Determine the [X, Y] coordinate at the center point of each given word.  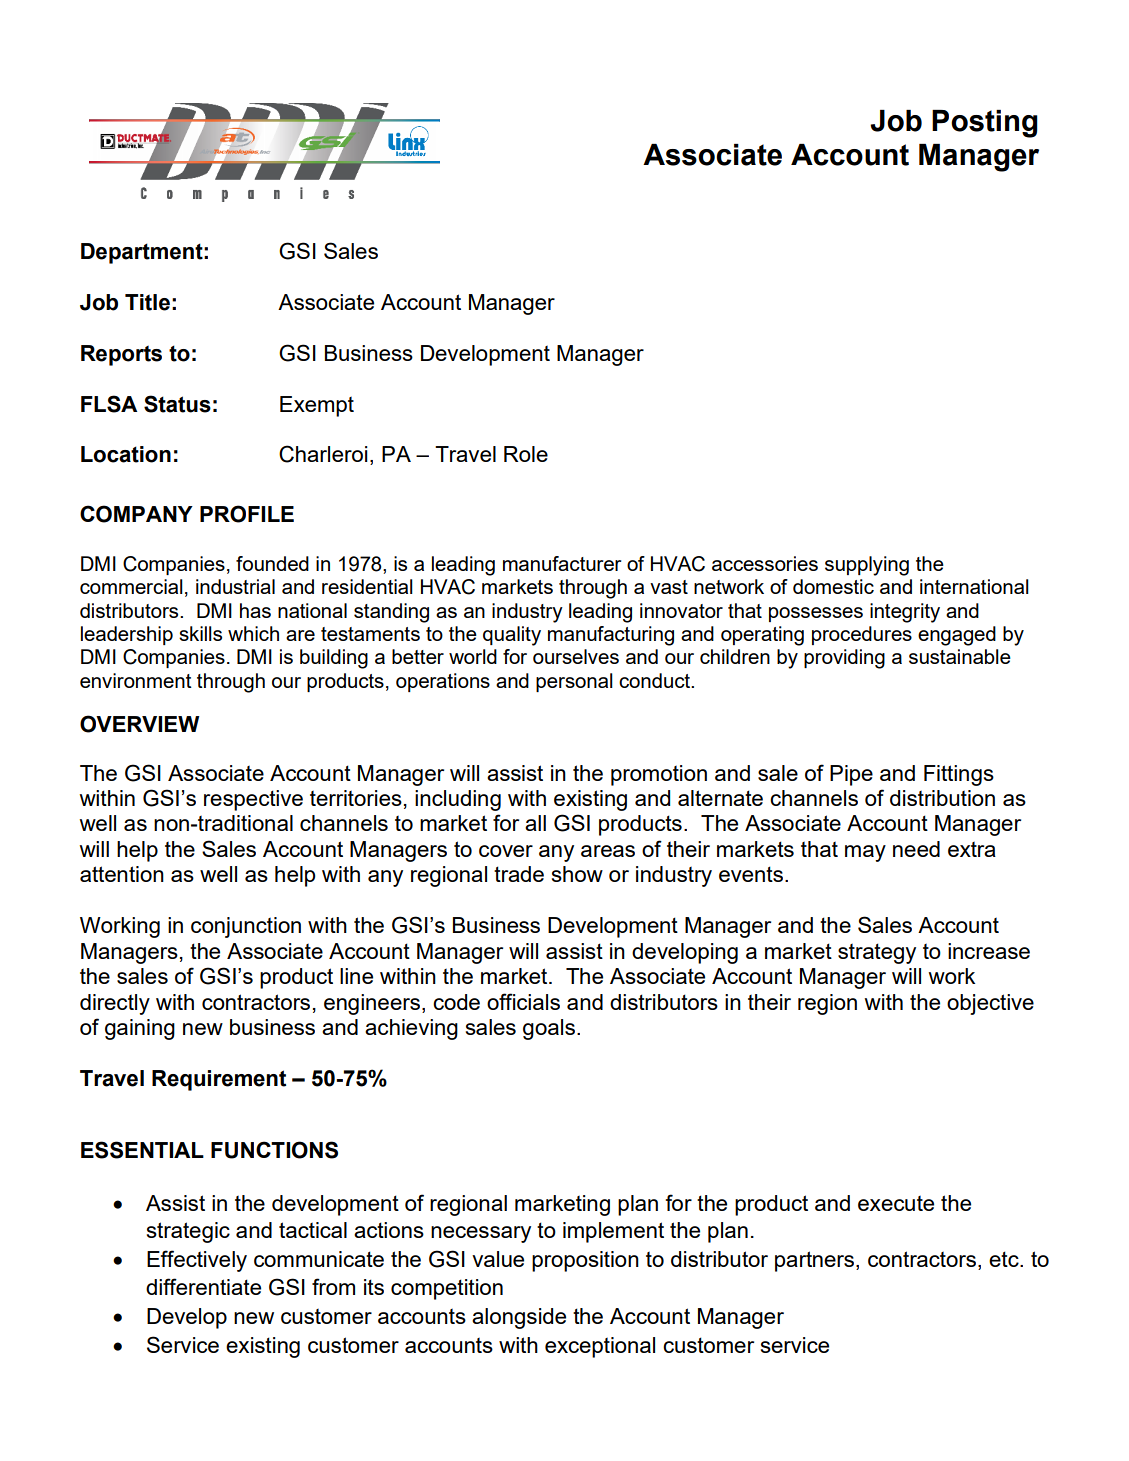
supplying [867, 566]
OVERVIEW [139, 724]
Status [177, 404]
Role [526, 454]
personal [574, 682]
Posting [985, 124]
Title [147, 302]
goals [549, 1029]
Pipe [851, 775]
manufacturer [562, 563]
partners [816, 1261]
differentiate [203, 1286]
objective [990, 1004]
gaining [140, 1029]
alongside [519, 1318]
